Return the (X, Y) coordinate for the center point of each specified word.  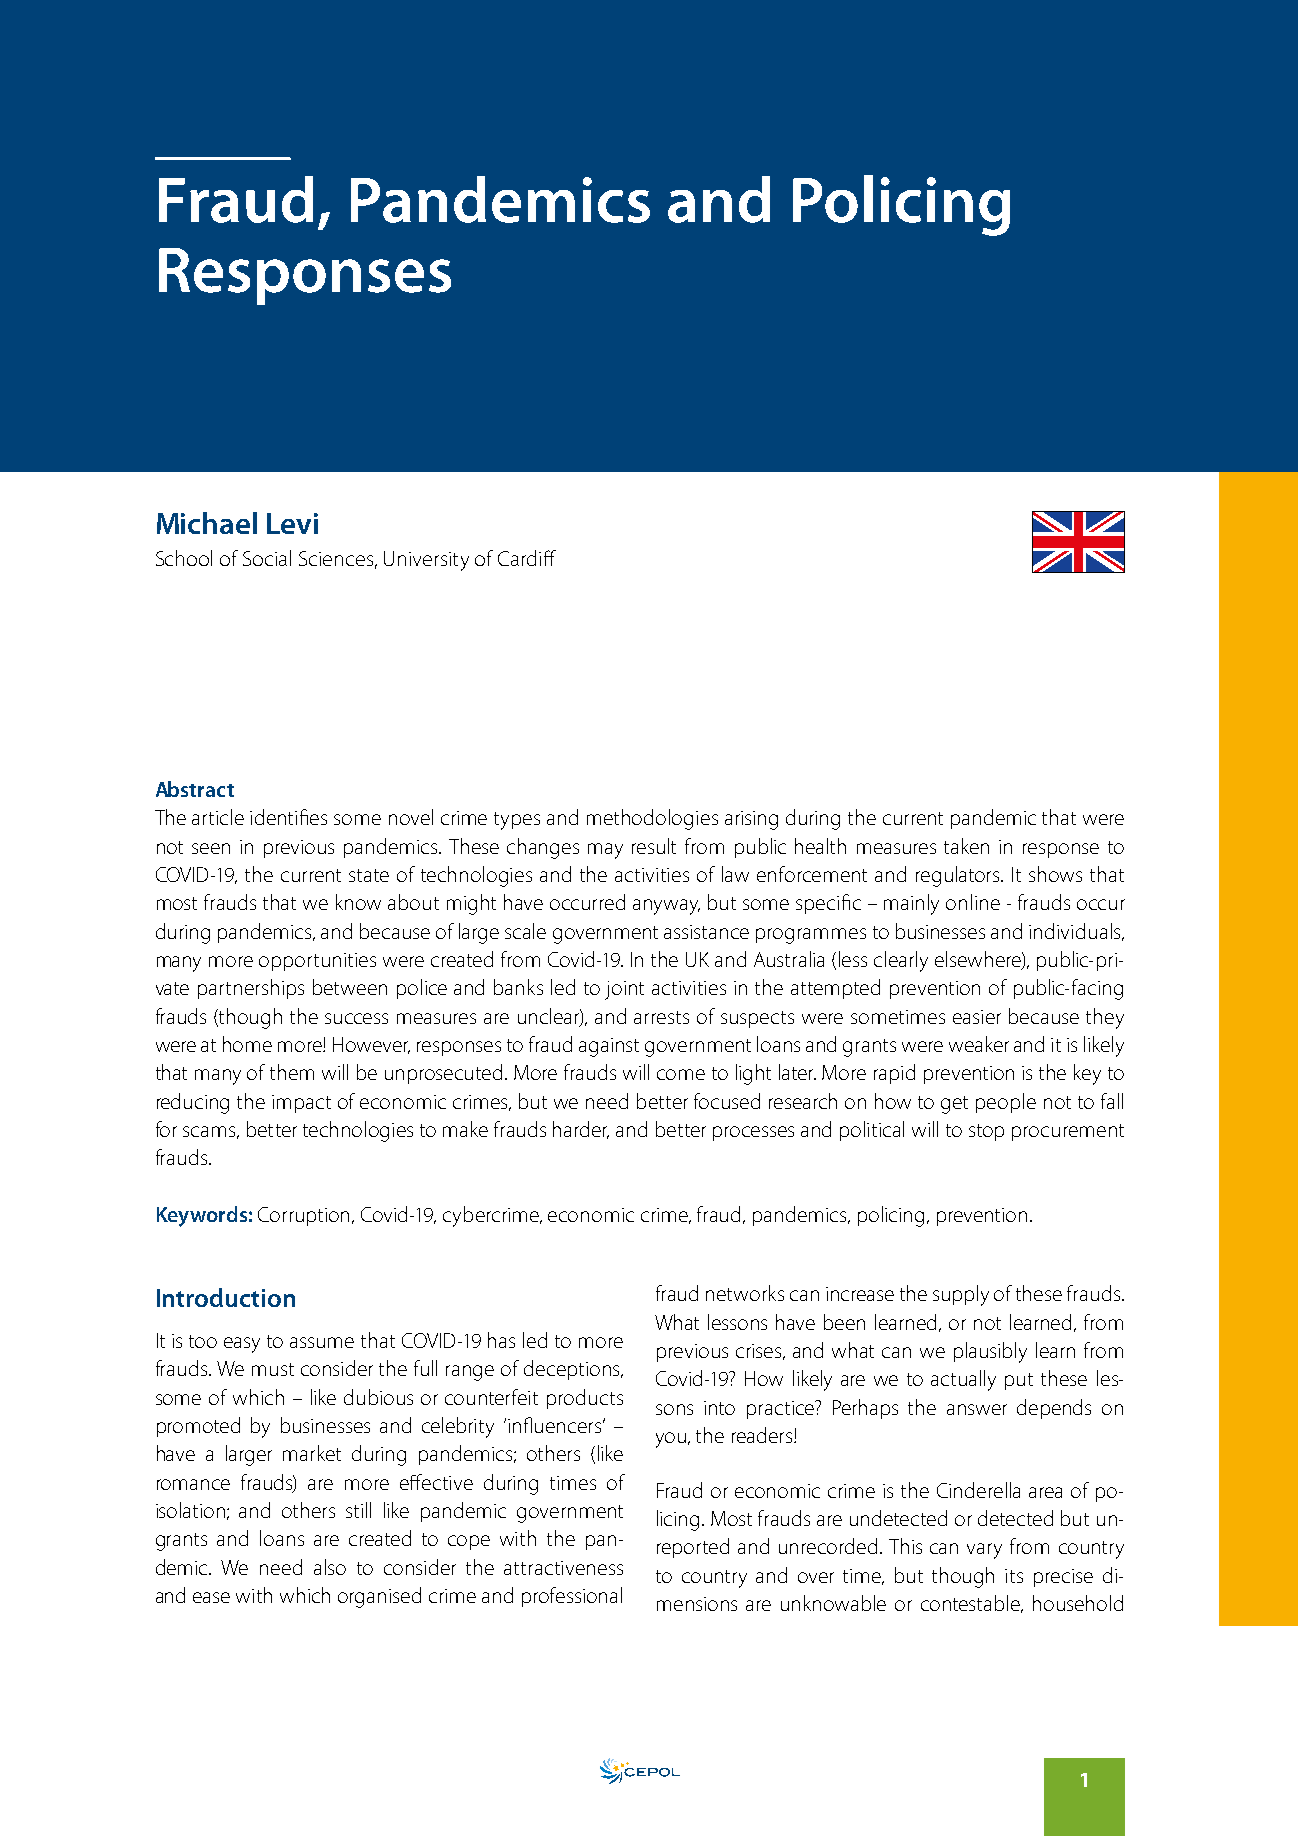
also (330, 1567)
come (681, 1074)
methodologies (652, 819)
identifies (288, 817)
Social (267, 558)
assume (322, 1342)
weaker (979, 1044)
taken (966, 846)
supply (961, 1295)
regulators (959, 876)
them (292, 1072)
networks (745, 1293)
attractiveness (563, 1568)
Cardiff (527, 558)
